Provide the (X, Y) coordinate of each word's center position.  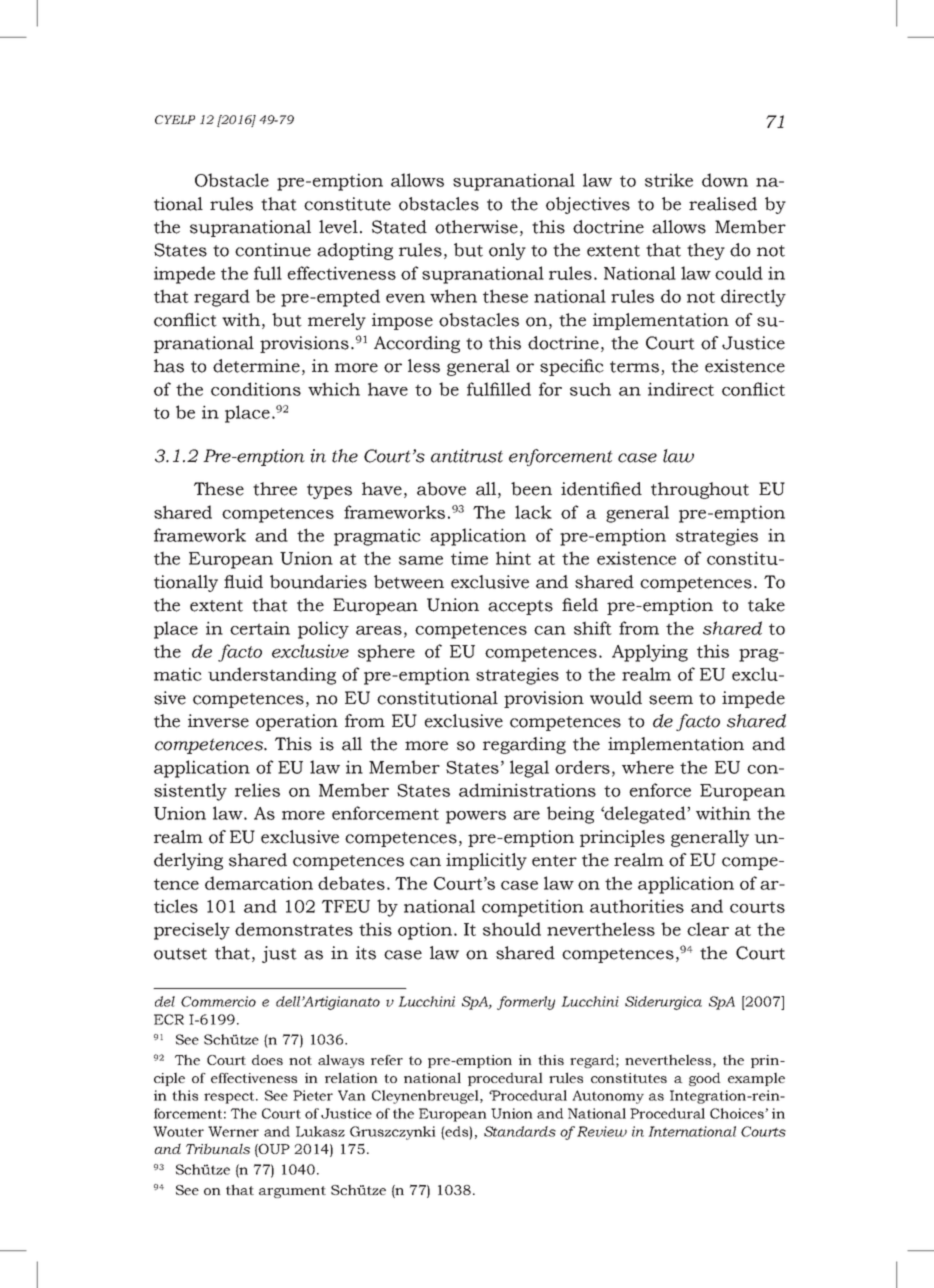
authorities (637, 906)
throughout (700, 490)
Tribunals (218, 1148)
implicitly (486, 861)
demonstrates (294, 929)
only (507, 251)
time (469, 558)
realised (723, 204)
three (275, 489)
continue (273, 250)
